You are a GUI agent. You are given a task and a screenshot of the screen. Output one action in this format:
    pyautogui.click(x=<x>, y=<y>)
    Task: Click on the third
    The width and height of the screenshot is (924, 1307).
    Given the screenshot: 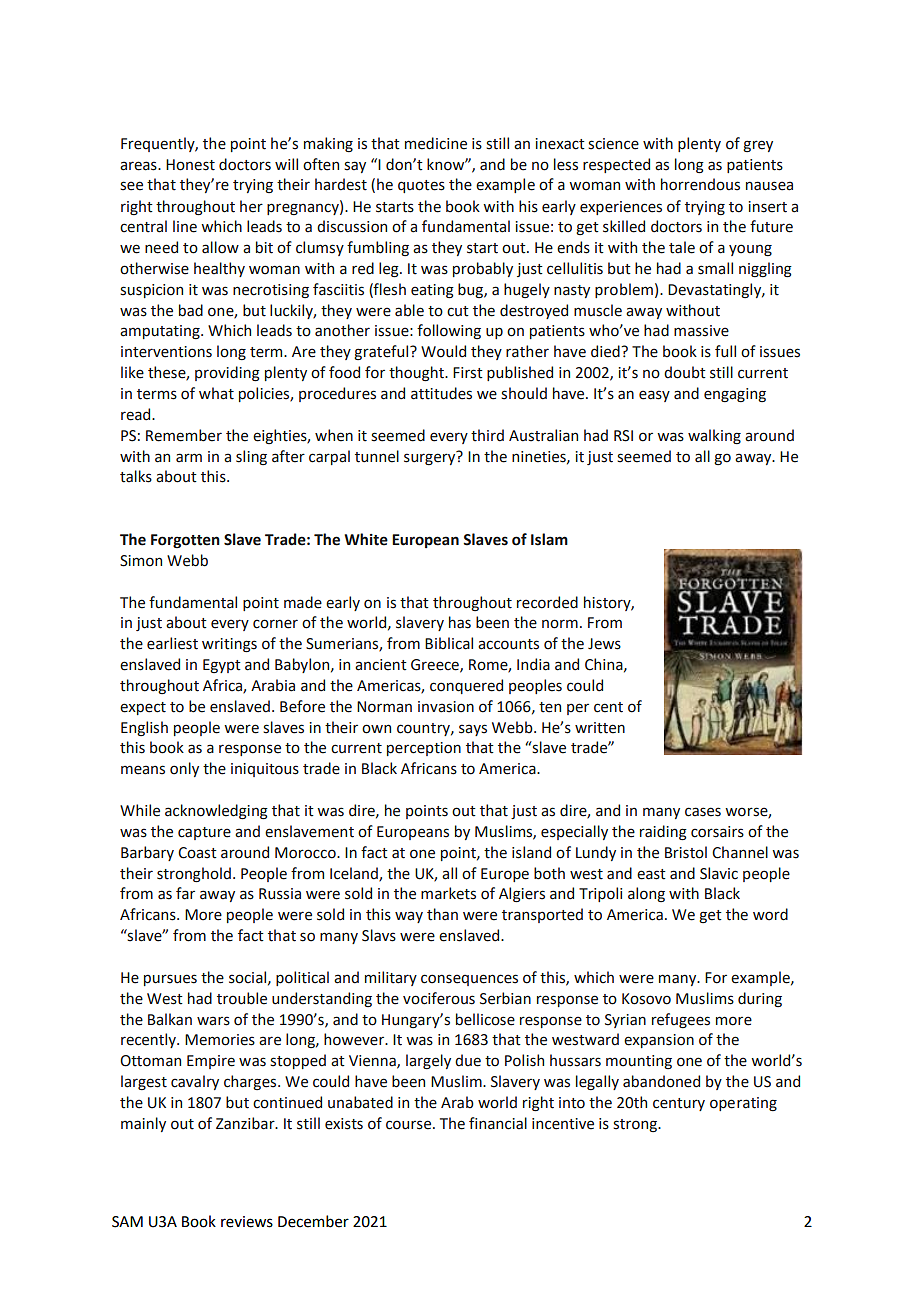 What is the action you would take?
    pyautogui.click(x=487, y=435)
